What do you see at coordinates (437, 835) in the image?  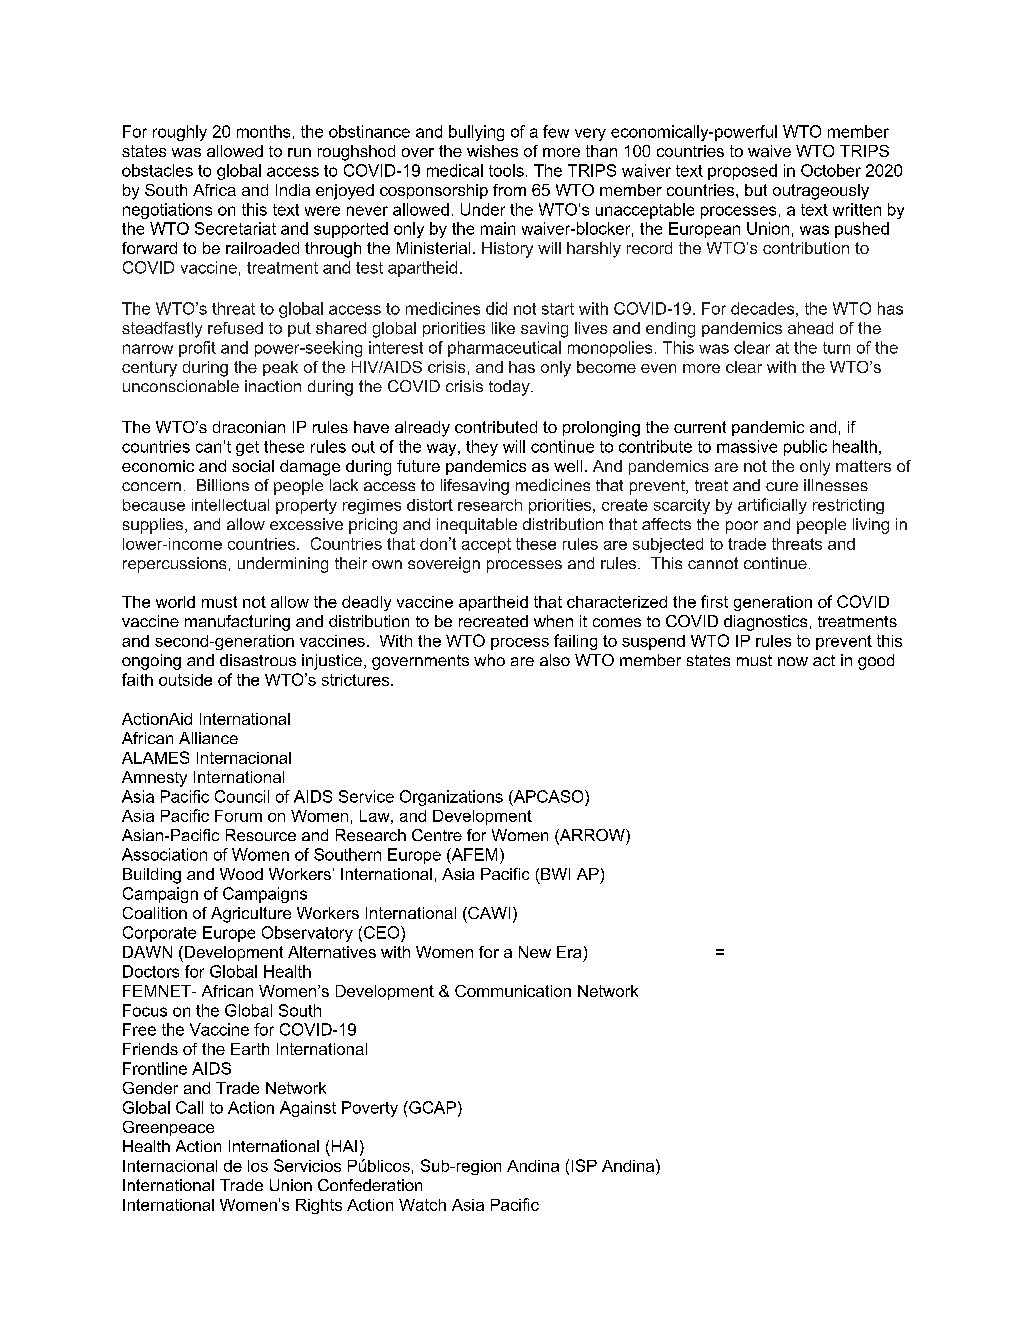 I see `Centre` at bounding box center [437, 835].
